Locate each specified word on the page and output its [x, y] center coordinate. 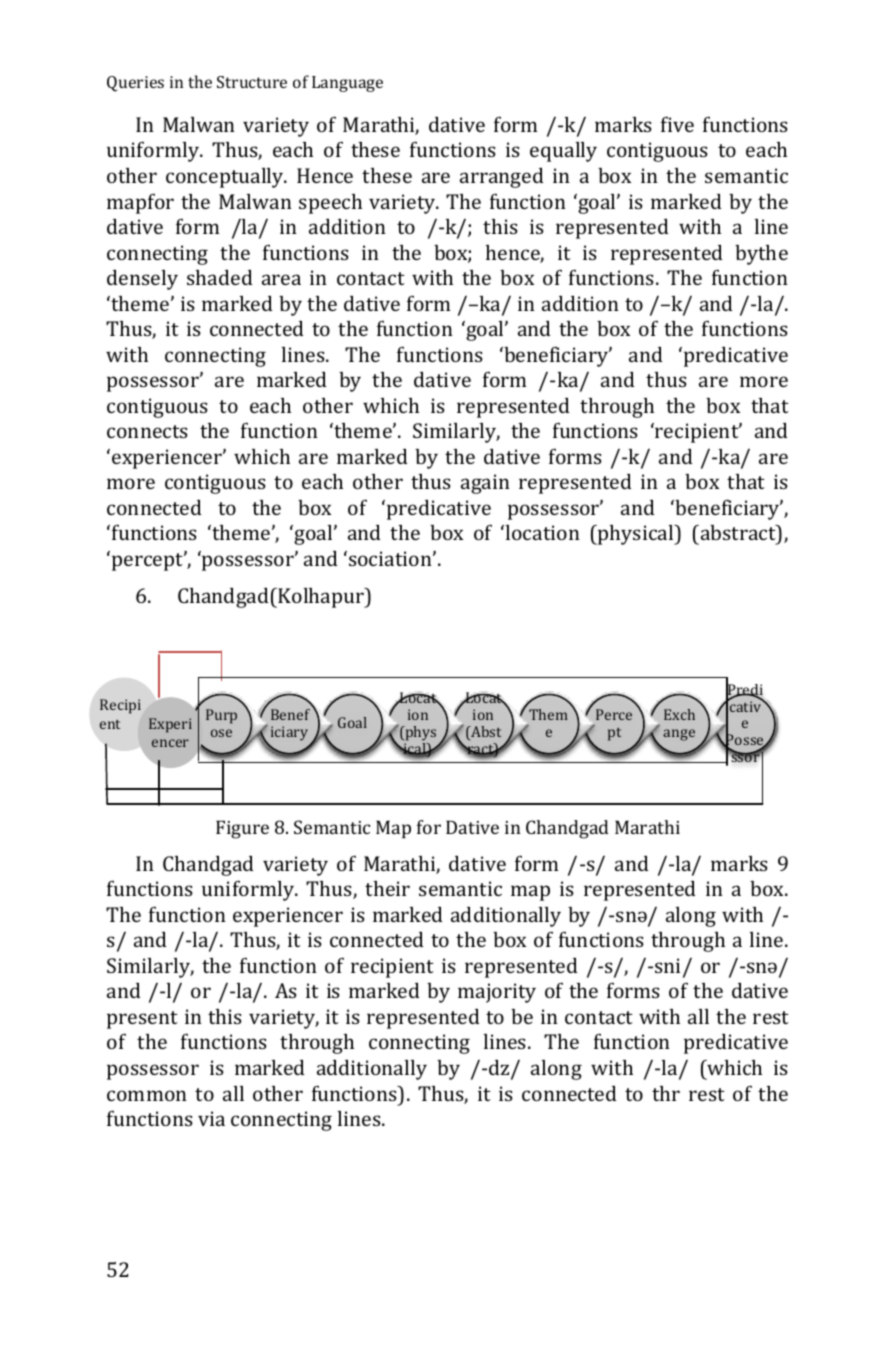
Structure [252, 82]
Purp [221, 716]
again [485, 484]
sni [669, 967]
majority [497, 993]
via [211, 1118]
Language [347, 84]
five [677, 124]
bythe [761, 255]
